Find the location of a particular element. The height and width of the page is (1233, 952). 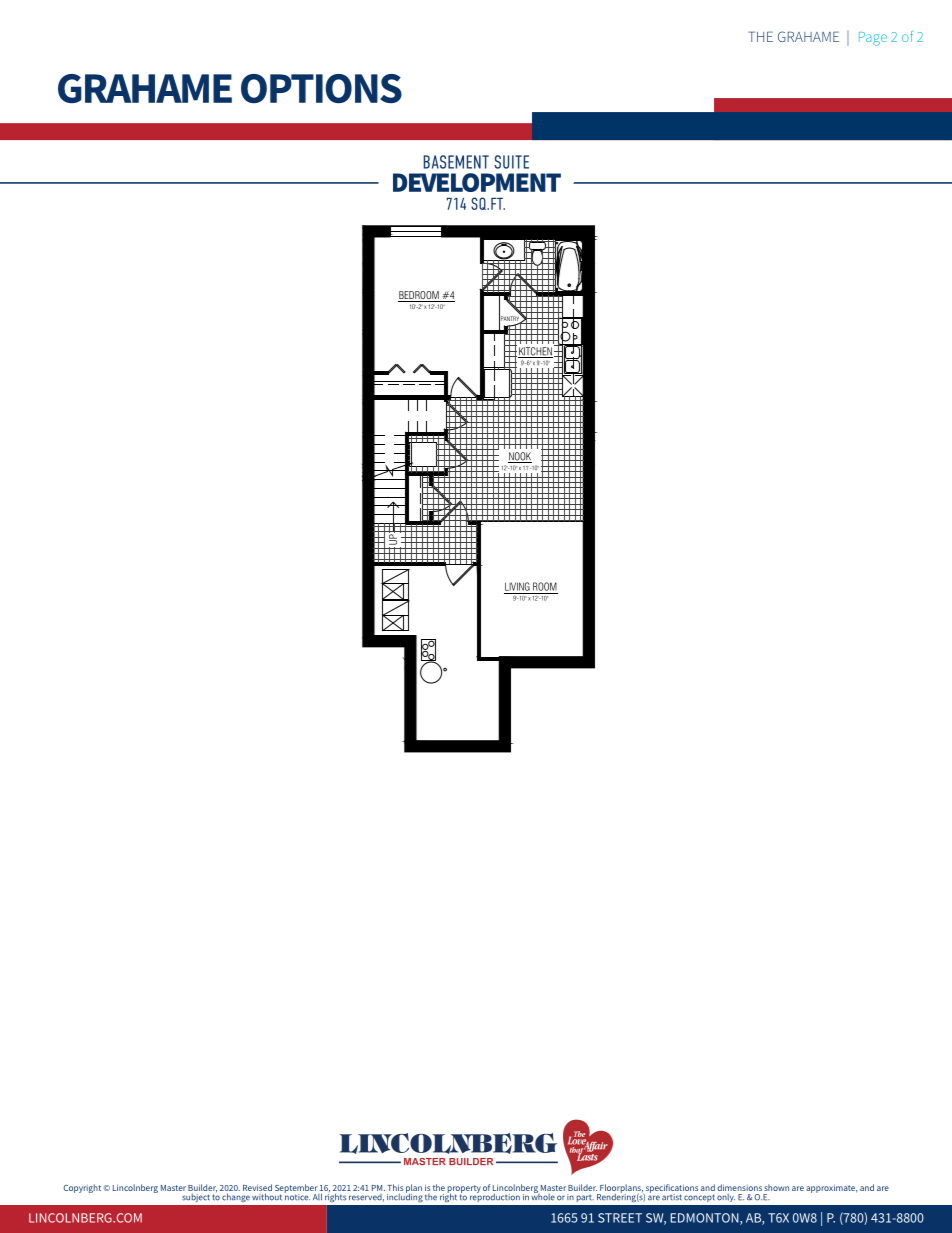

whole is located at coordinates (543, 1196).
